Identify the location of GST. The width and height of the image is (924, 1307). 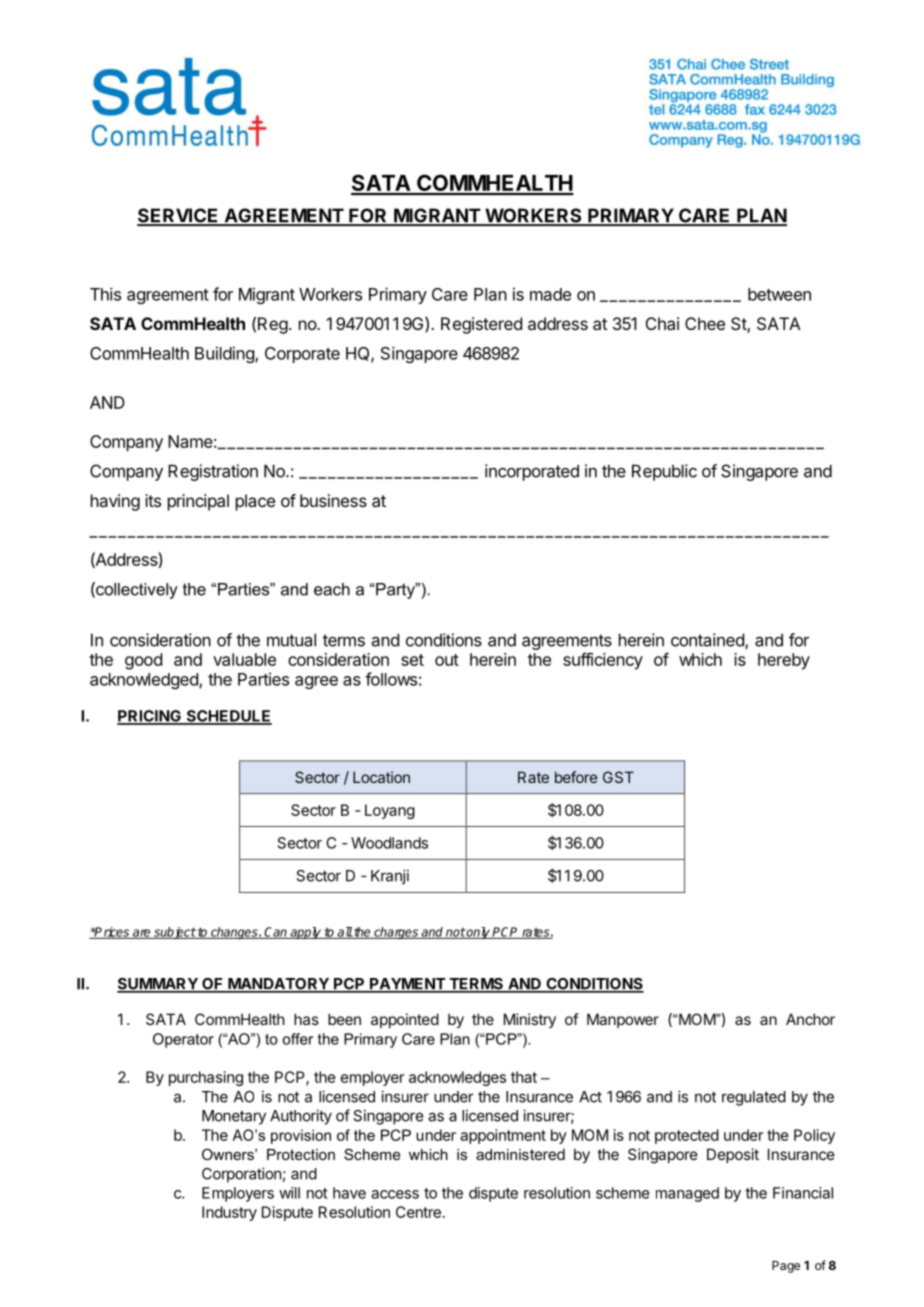
(618, 777).
